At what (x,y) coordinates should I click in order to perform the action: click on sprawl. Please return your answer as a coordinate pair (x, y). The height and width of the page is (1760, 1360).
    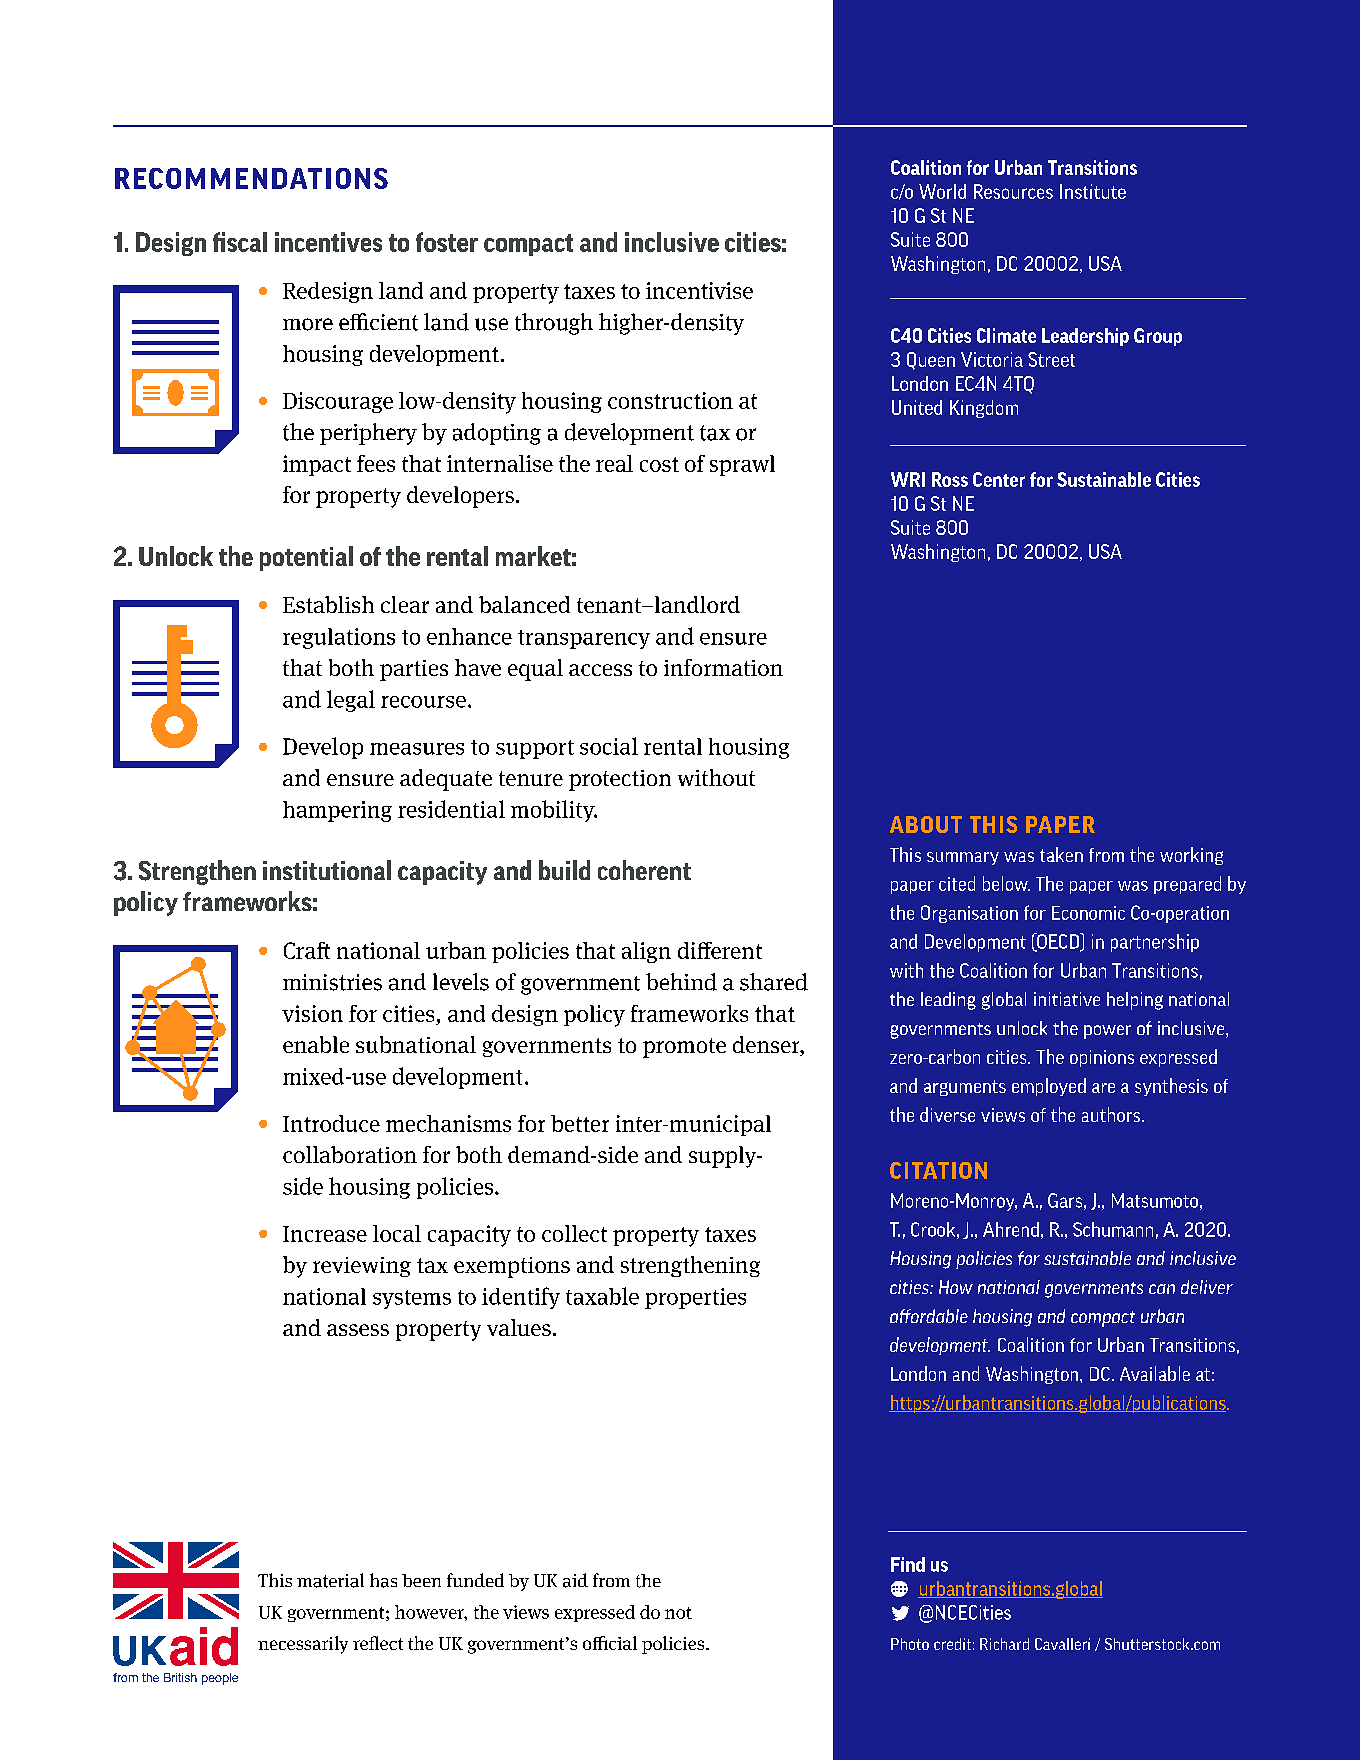
    Looking at the image, I should click on (742, 465).
